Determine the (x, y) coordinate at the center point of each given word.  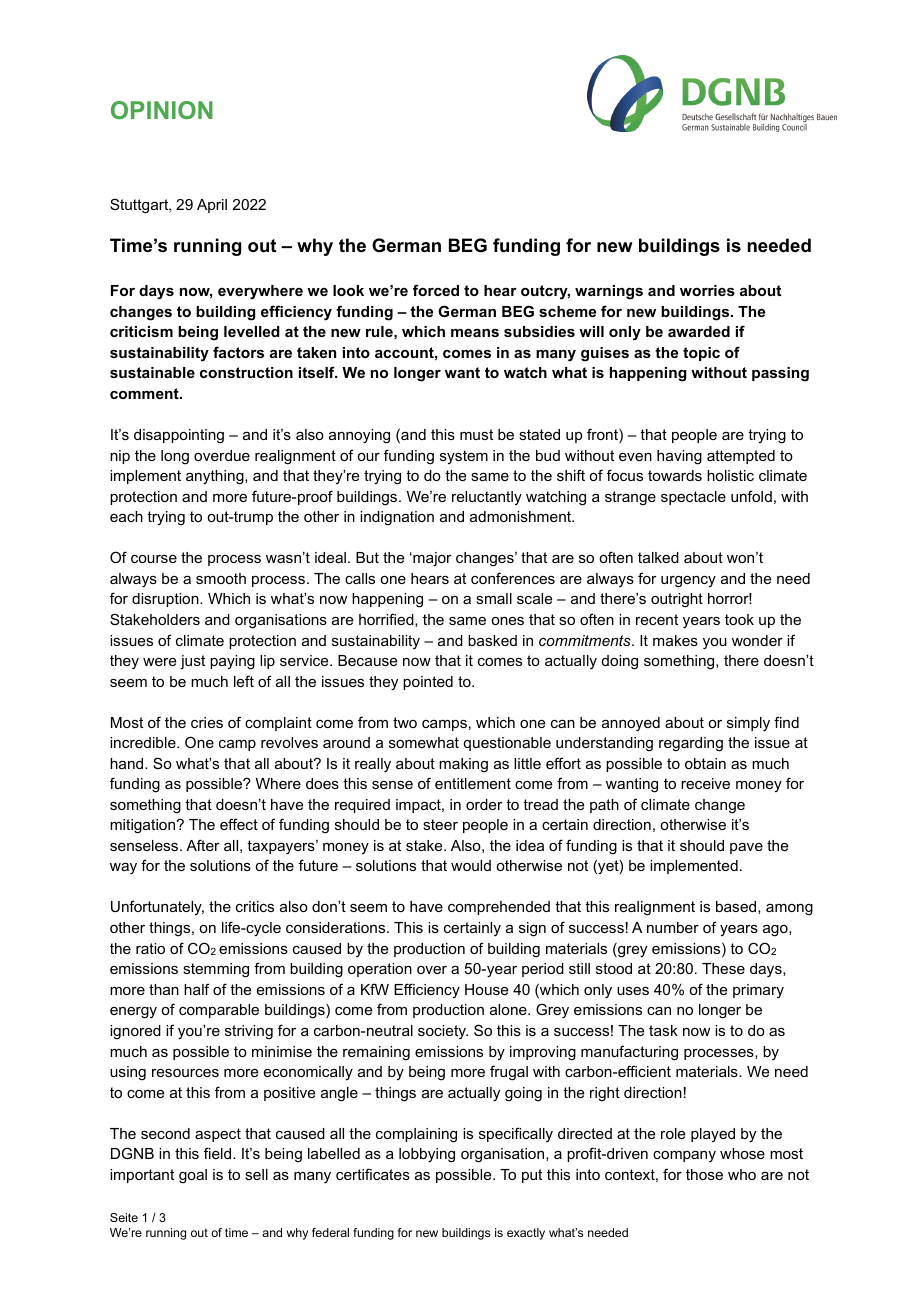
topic (701, 354)
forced (436, 290)
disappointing (179, 436)
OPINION (162, 110)
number (673, 927)
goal (193, 1176)
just (192, 662)
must (476, 434)
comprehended (499, 908)
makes (675, 640)
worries (707, 290)
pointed (428, 683)
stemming (216, 970)
